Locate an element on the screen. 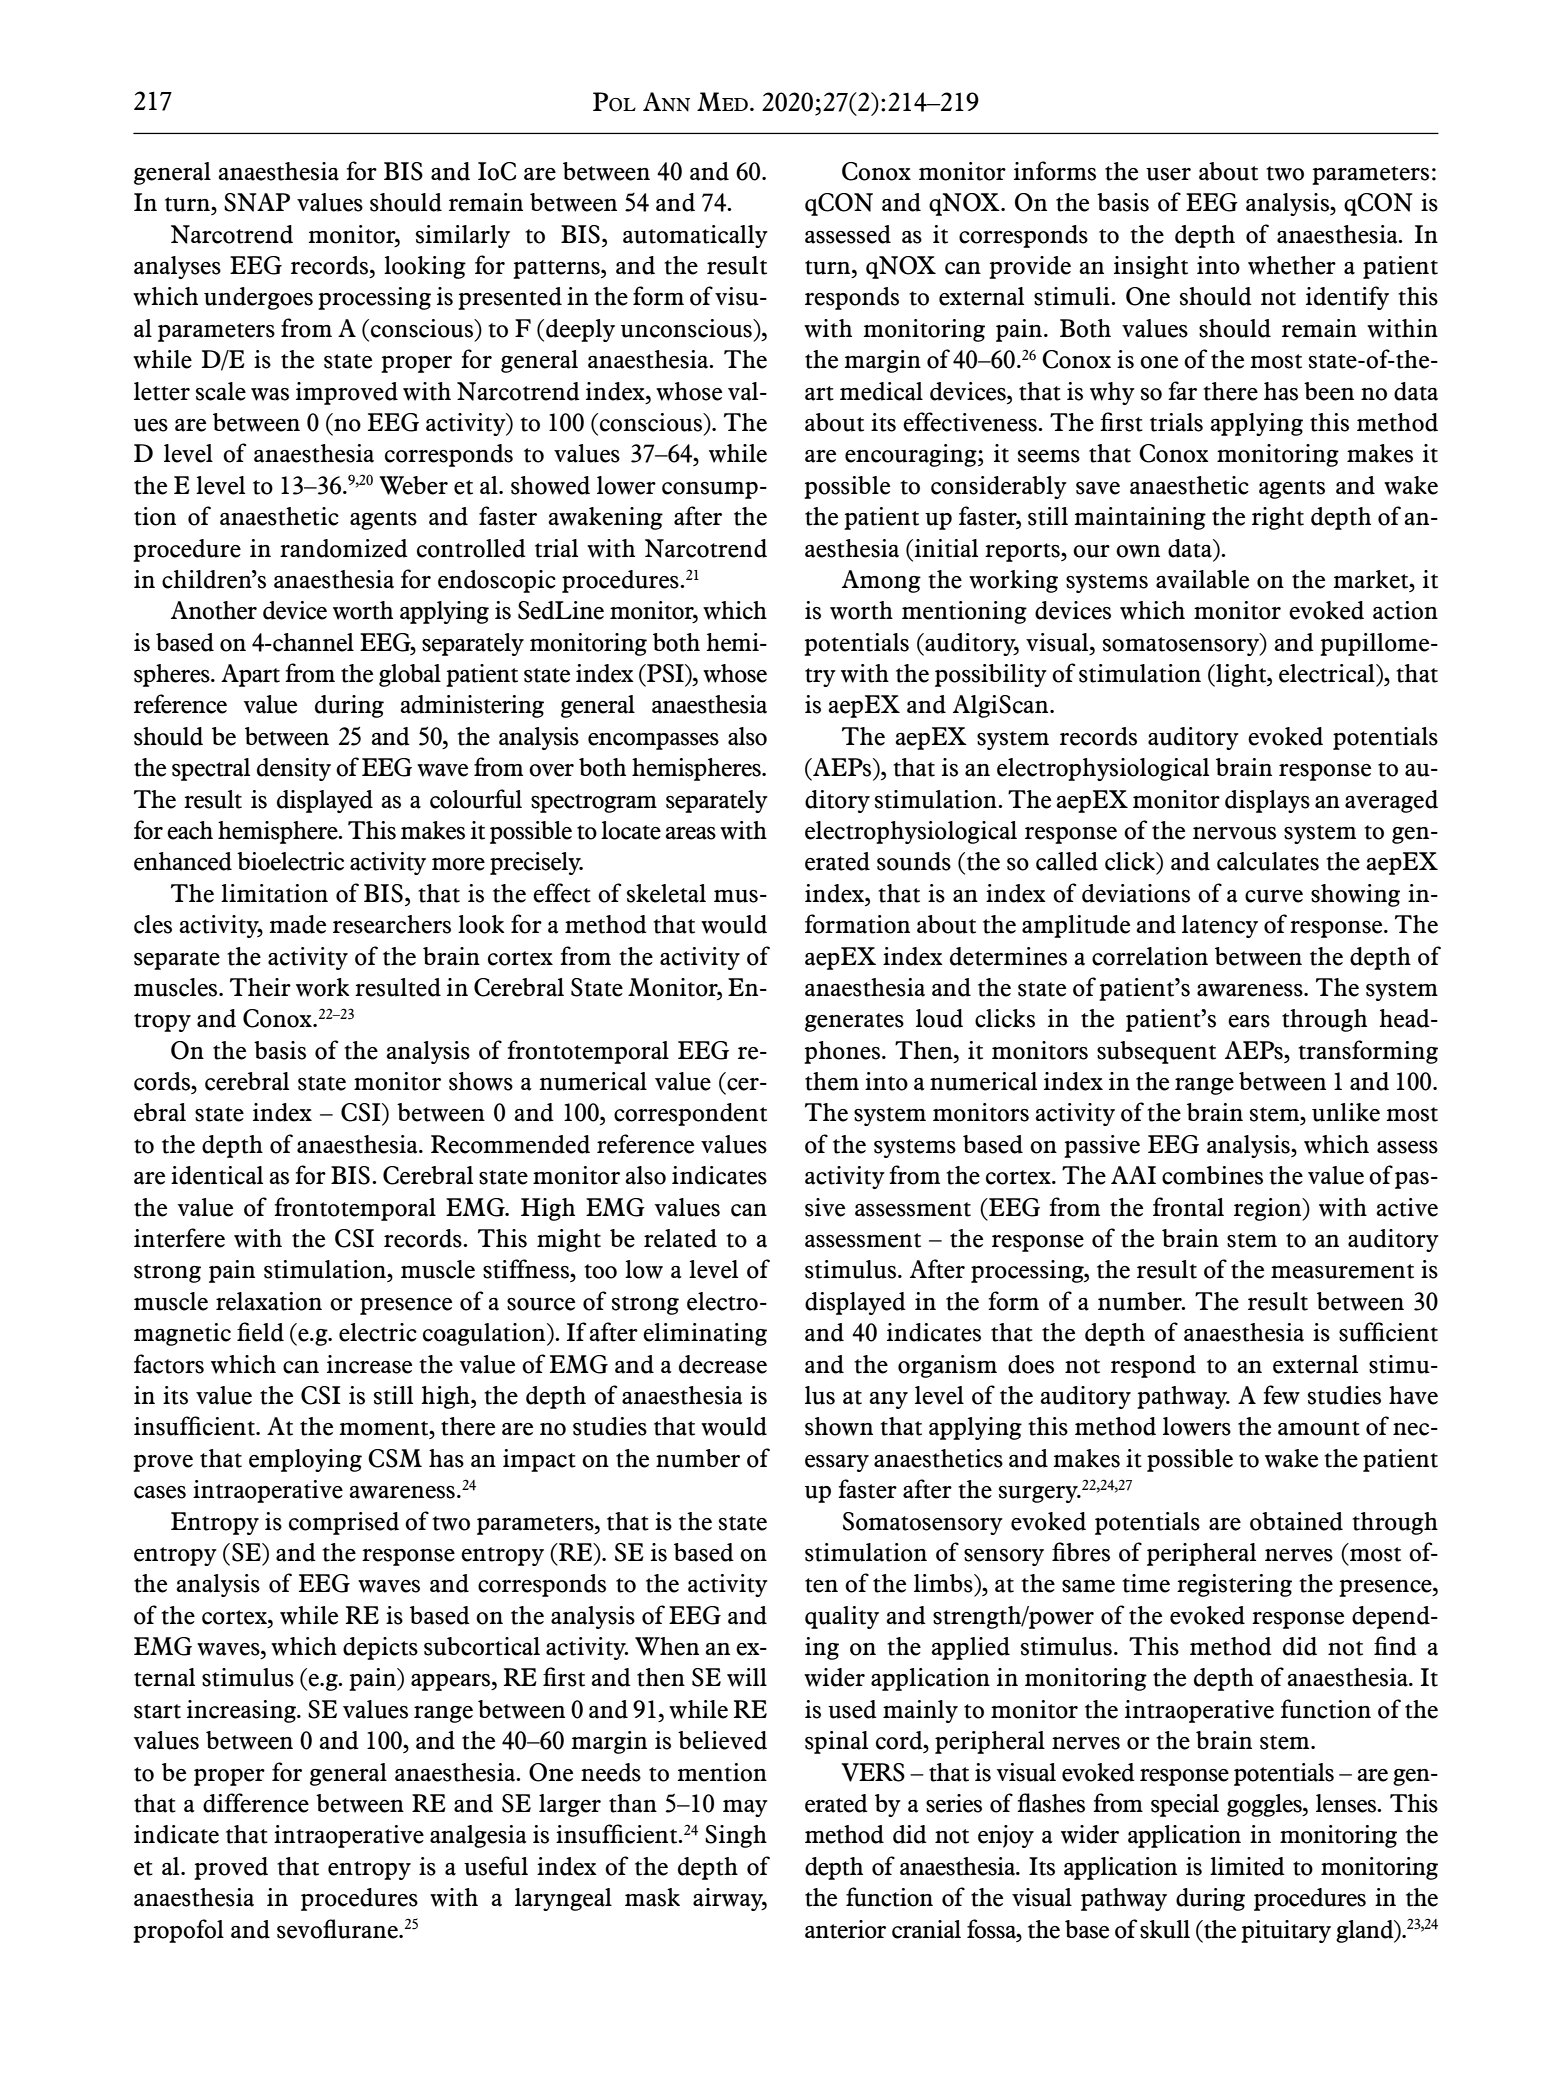  few is located at coordinates (1281, 1395).
